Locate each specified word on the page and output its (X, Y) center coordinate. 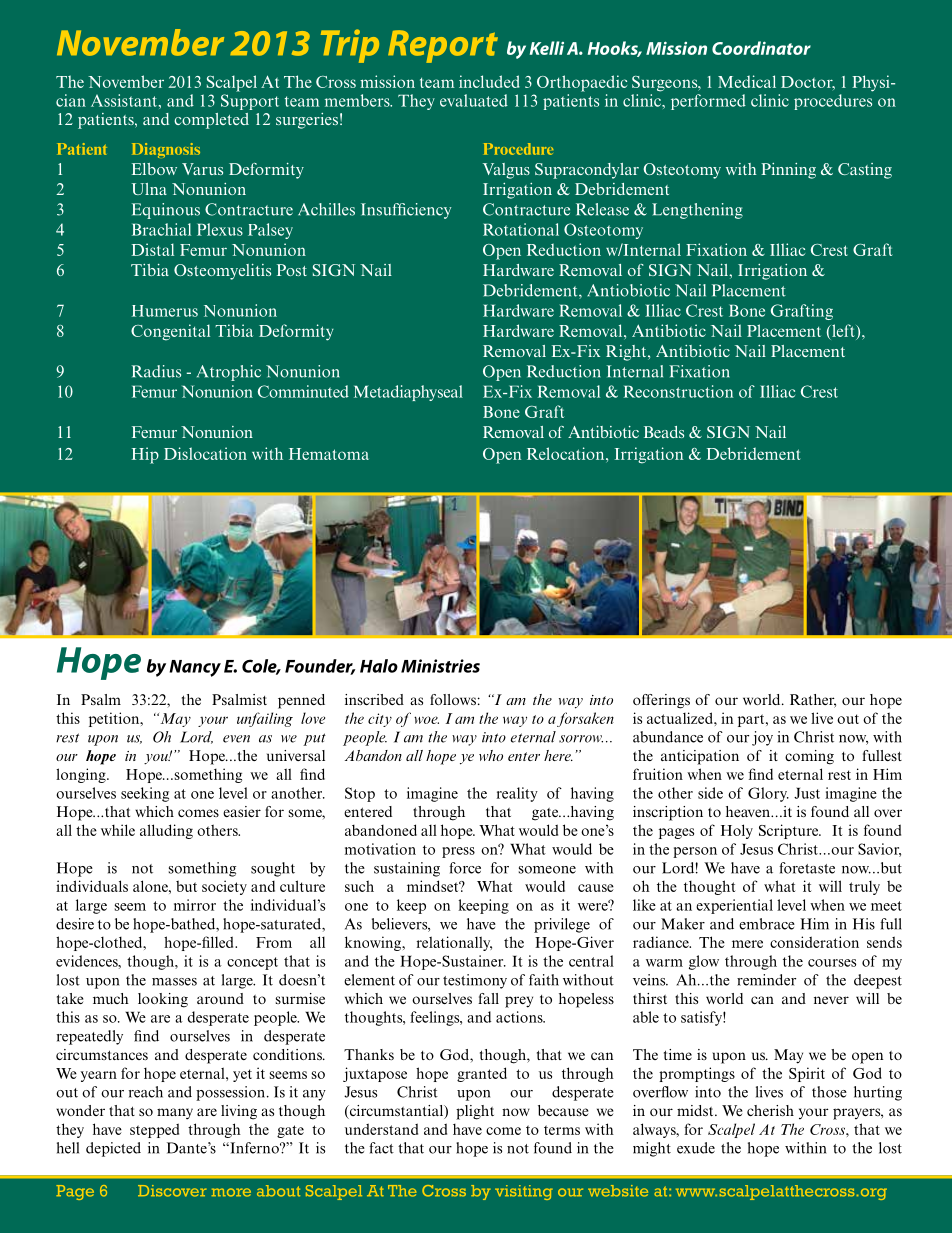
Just (807, 793)
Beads (664, 432)
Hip (145, 455)
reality (517, 794)
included (489, 81)
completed (211, 121)
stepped (154, 1130)
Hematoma (329, 454)
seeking (145, 794)
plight (475, 1112)
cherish (770, 1110)
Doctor (808, 83)
